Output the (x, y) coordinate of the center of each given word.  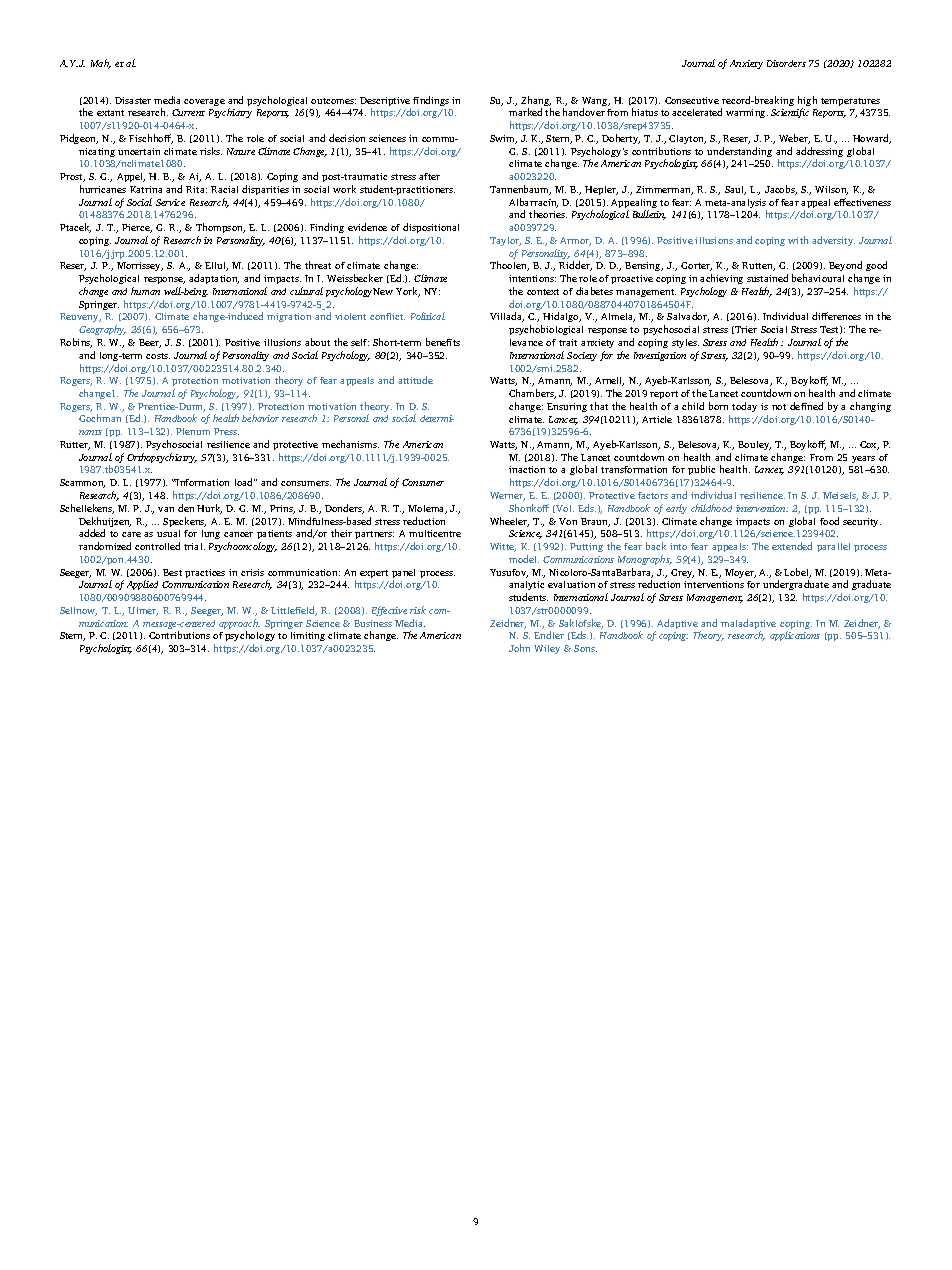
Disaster (133, 100)
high (807, 102)
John (519, 648)
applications (795, 636)
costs (158, 356)
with (798, 240)
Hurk (209, 509)
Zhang (536, 102)
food (829, 521)
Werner (507, 496)
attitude (415, 380)
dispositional (431, 228)
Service (170, 202)
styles (685, 343)
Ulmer (143, 611)
